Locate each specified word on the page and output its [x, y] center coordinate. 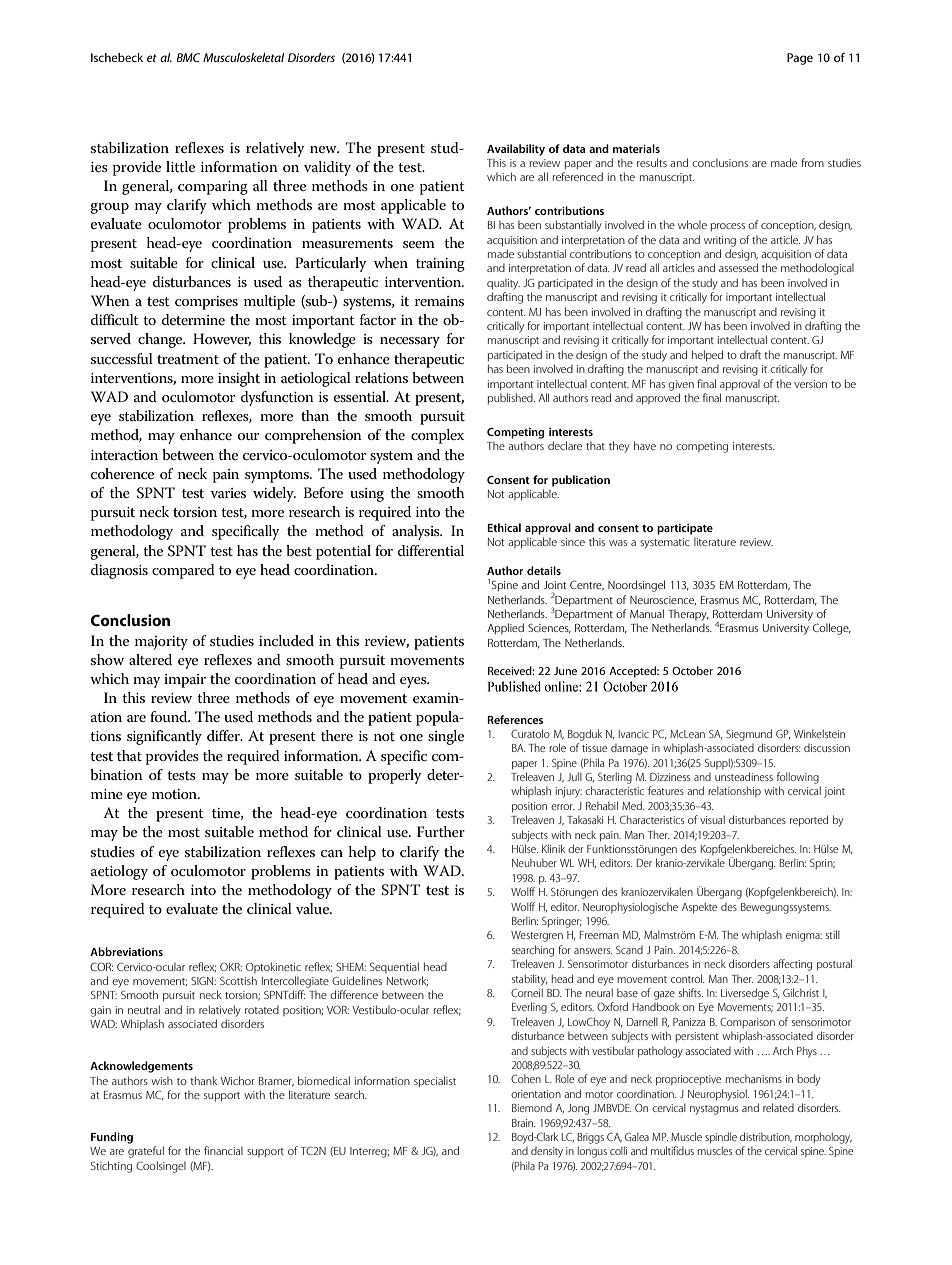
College [832, 629]
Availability [516, 150]
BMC [188, 57]
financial [223, 1150]
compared [183, 571]
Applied [505, 628]
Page [800, 59]
